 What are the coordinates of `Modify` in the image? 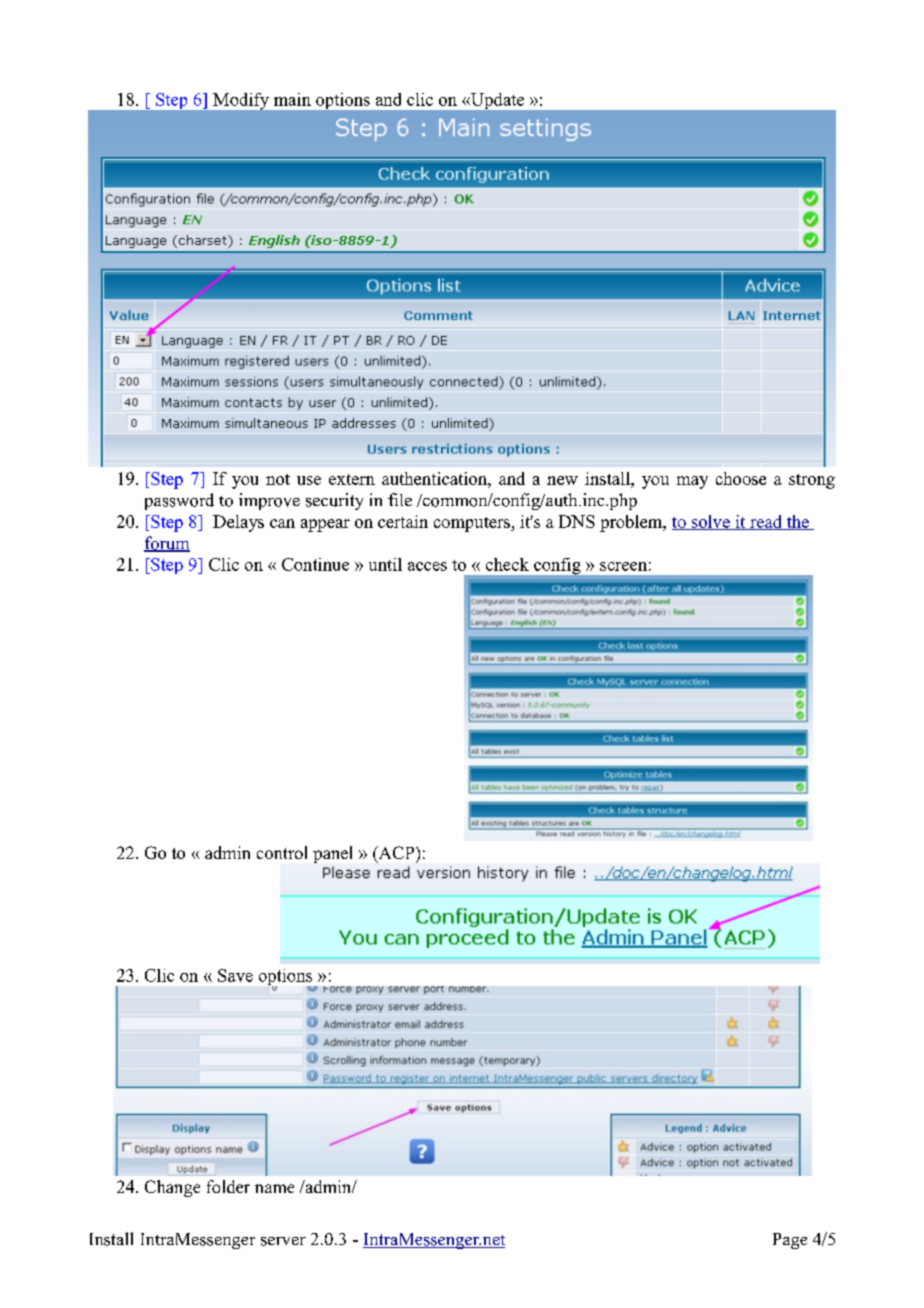 It's located at (241, 101).
